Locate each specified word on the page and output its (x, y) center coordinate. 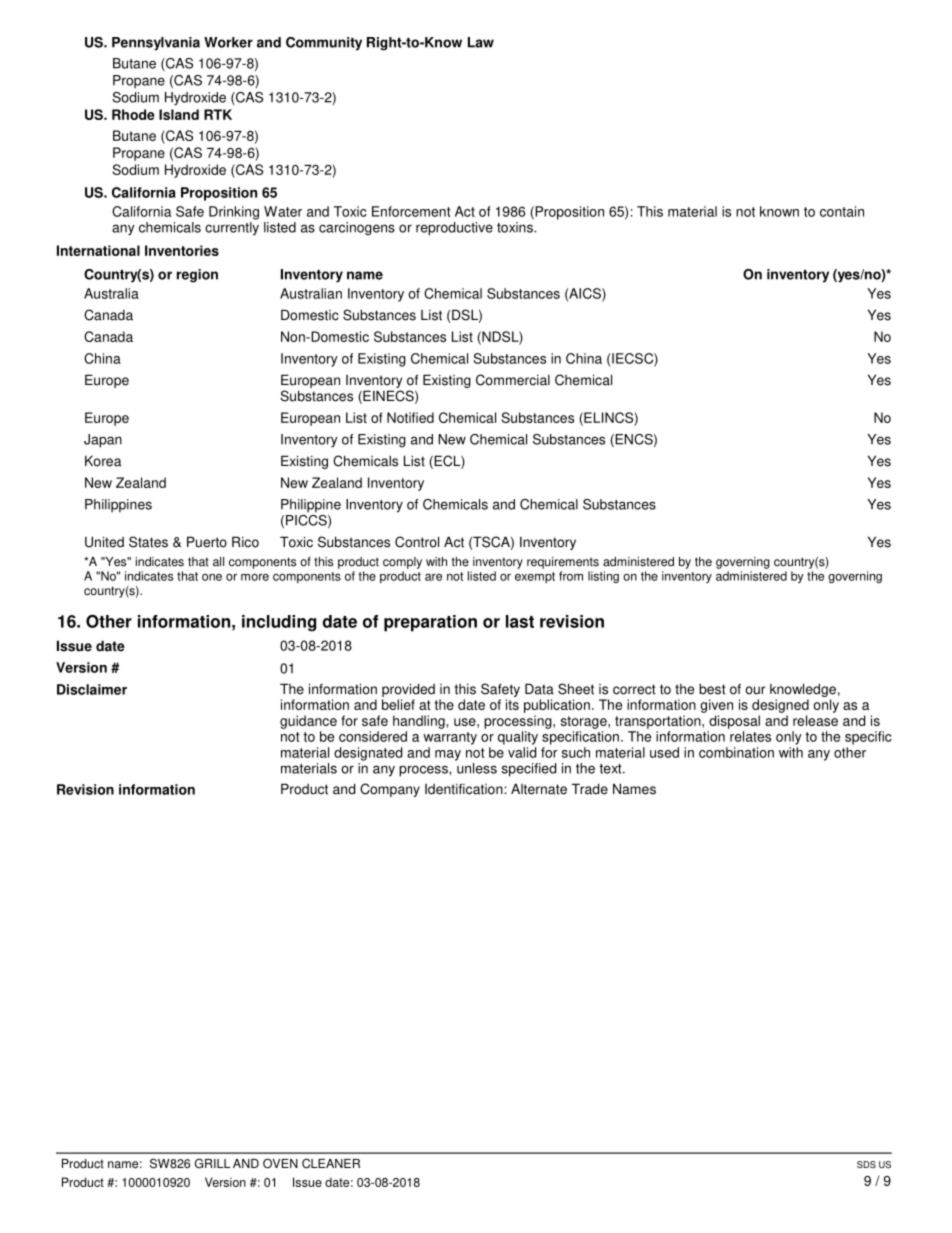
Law (481, 42)
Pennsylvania (156, 44)
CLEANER (331, 1163)
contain (842, 211)
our (755, 690)
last (520, 621)
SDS (866, 1164)
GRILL (212, 1163)
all (218, 562)
